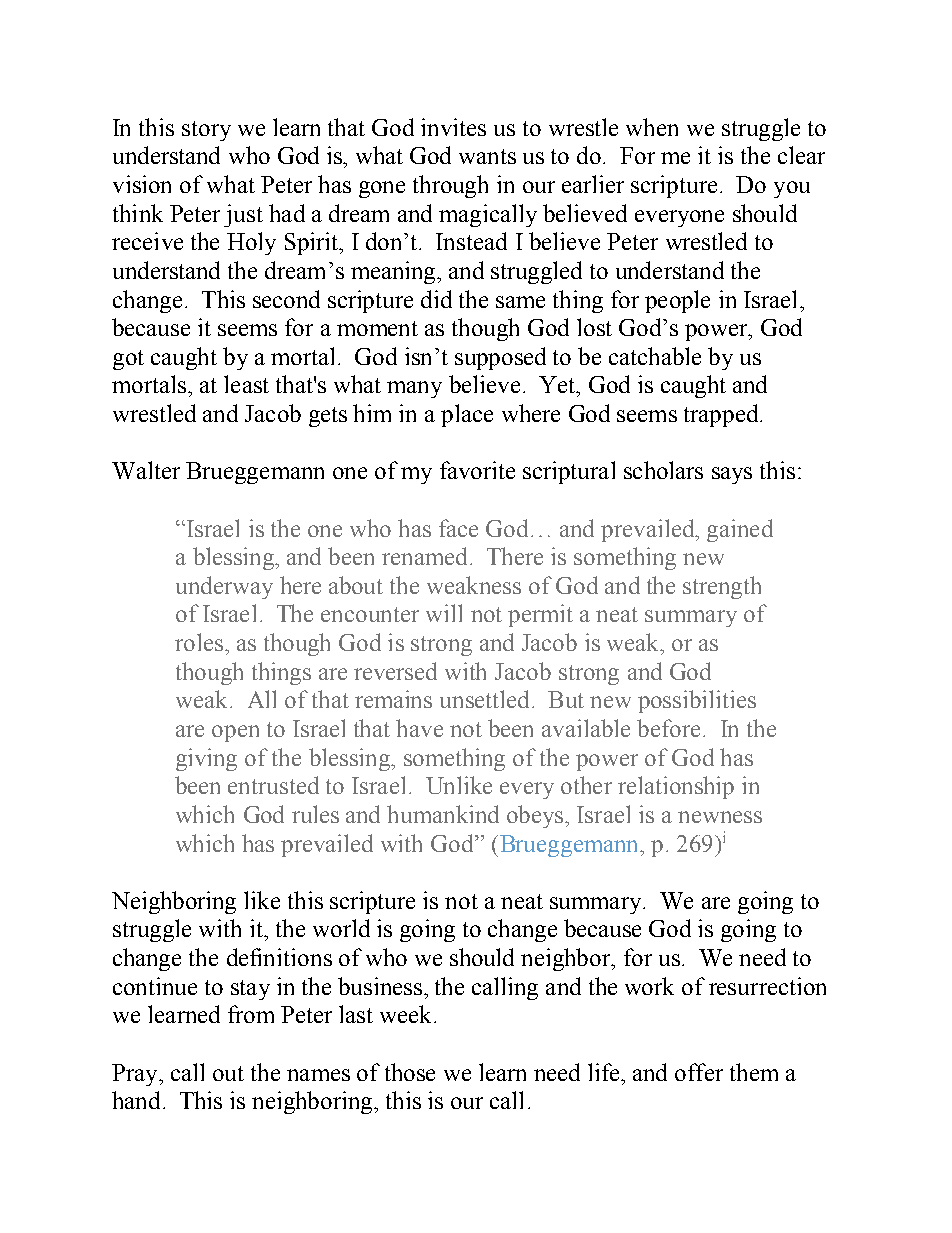 Image resolution: width=952 pixels, height=1233 pixels. What do you see at coordinates (467, 415) in the image?
I see `place` at bounding box center [467, 415].
